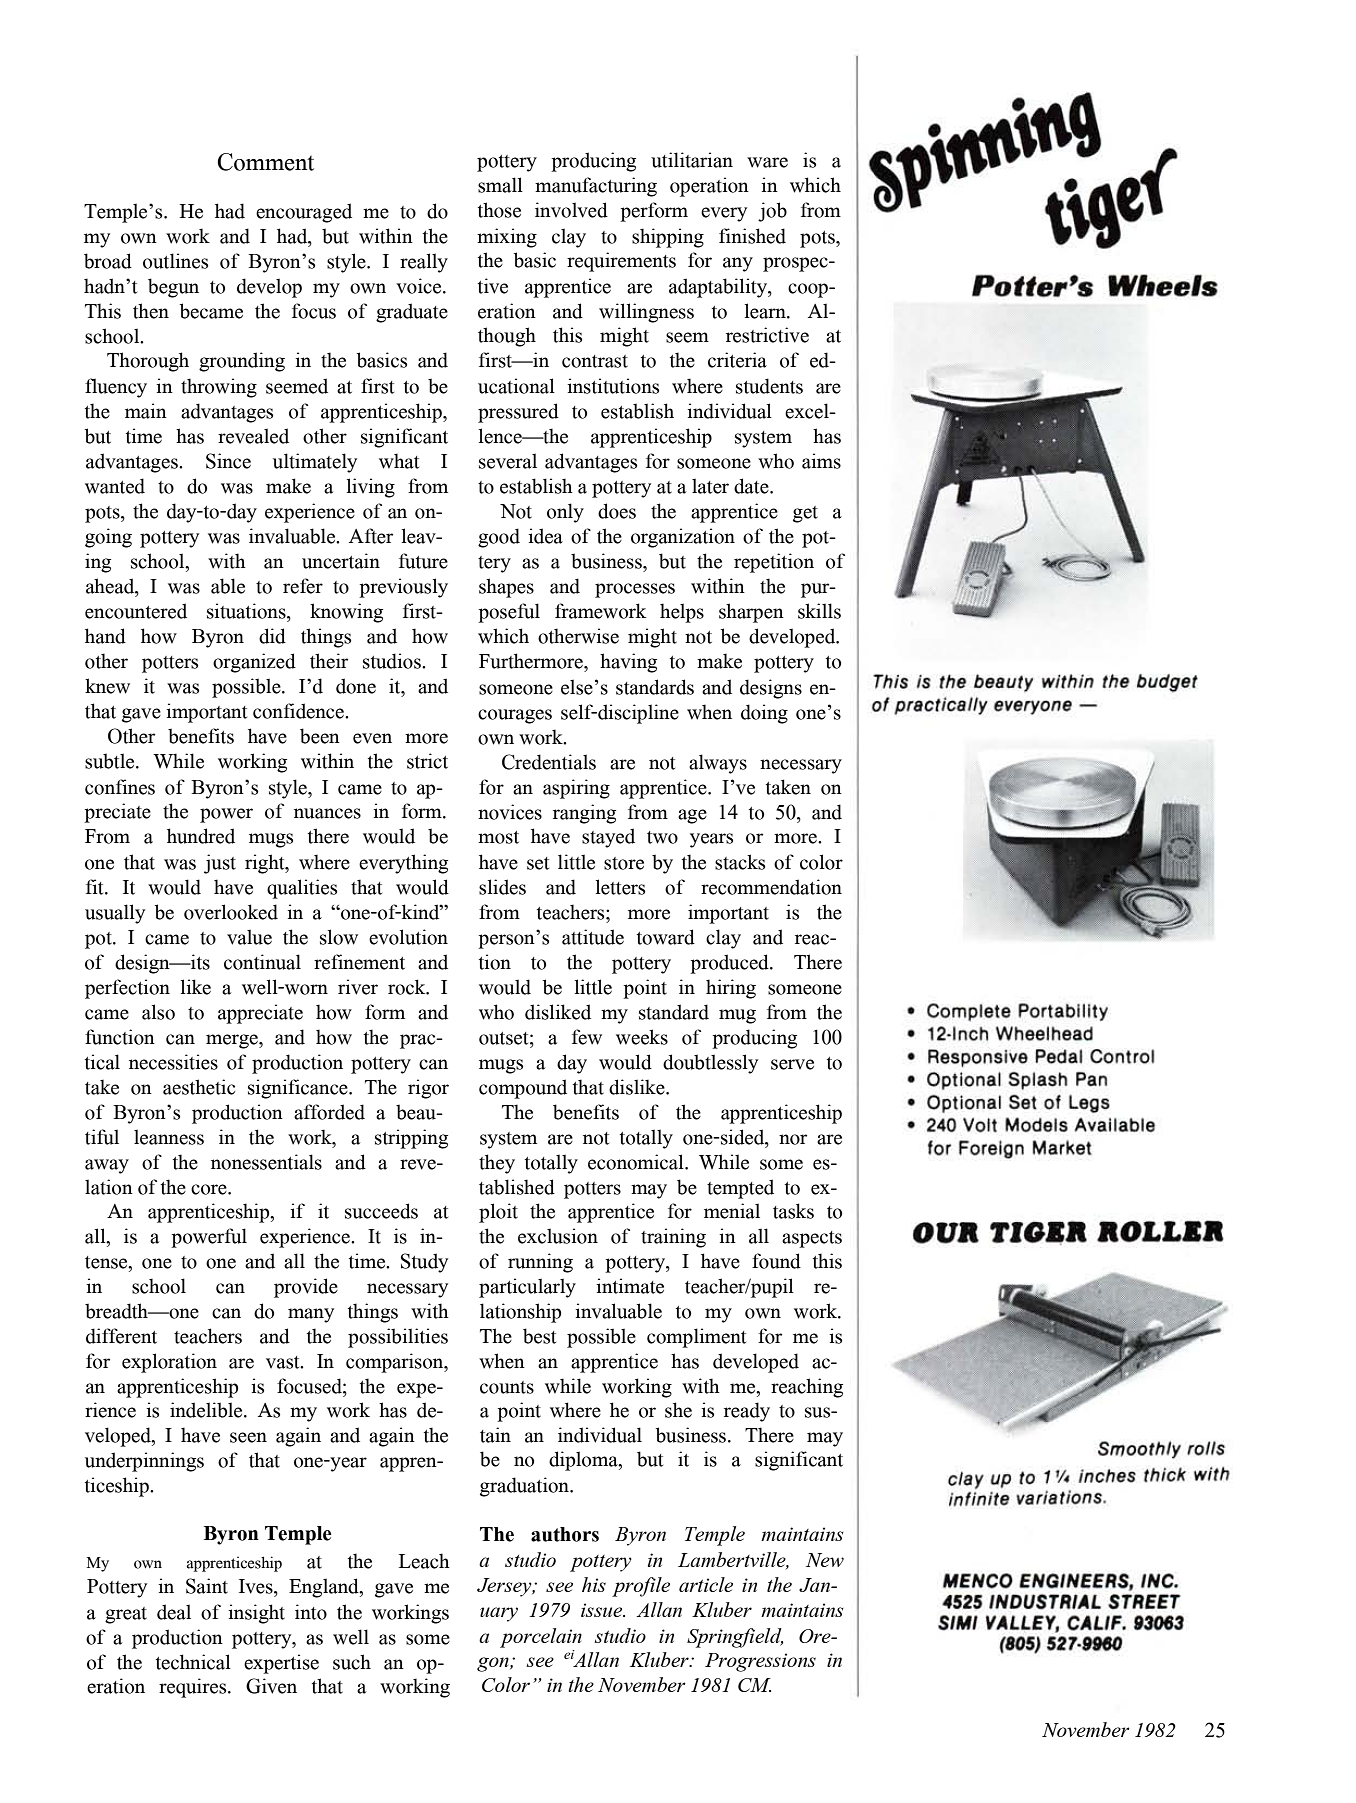 Image resolution: width=1356 pixels, height=1803 pixels. Describe the element at coordinates (499, 210) in the screenshot. I see `those` at that location.
